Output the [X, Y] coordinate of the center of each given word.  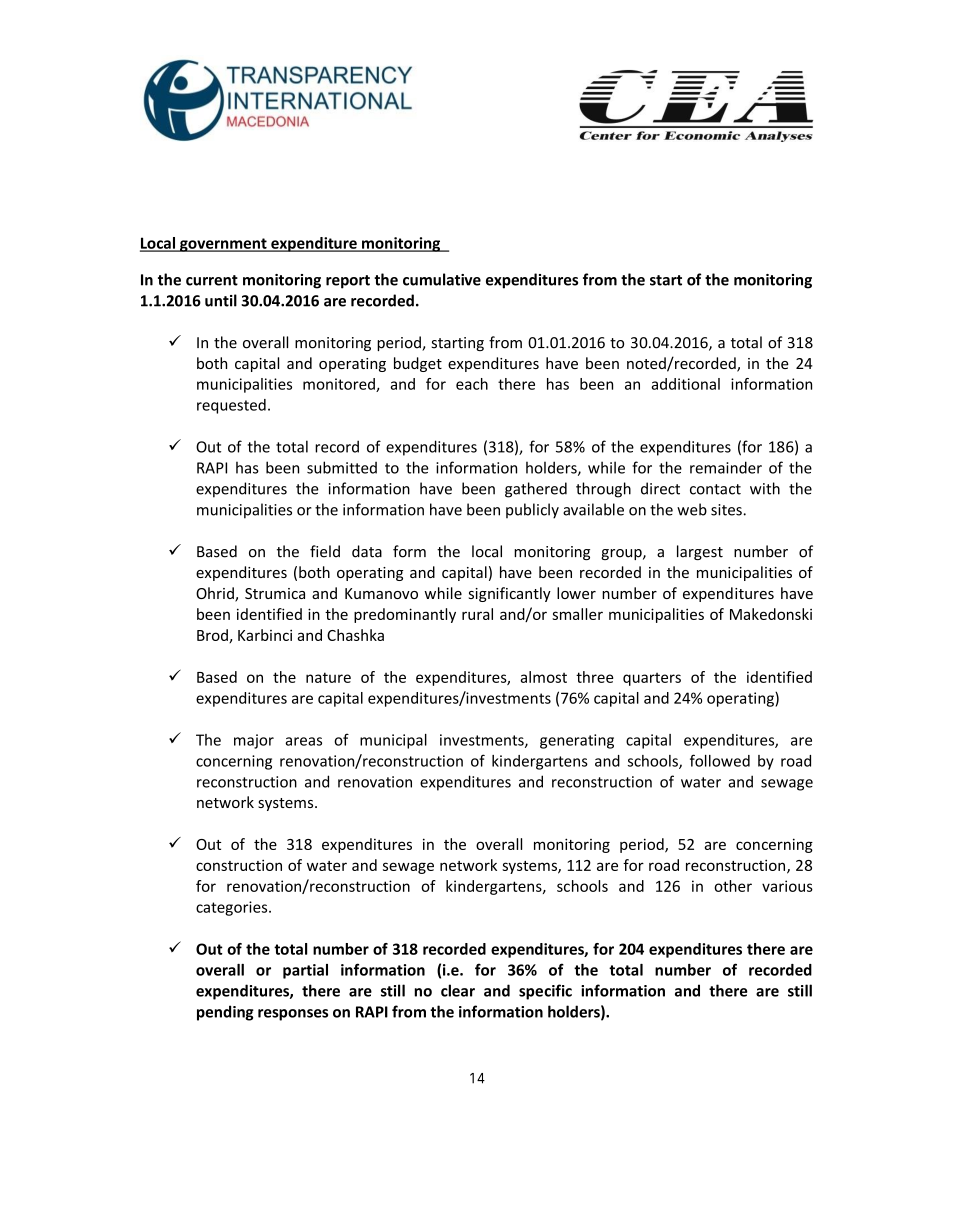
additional [685, 384]
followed [720, 760]
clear [458, 990]
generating [577, 741]
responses [293, 1015]
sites [727, 510]
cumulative [442, 279]
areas [303, 741]
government [223, 245]
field [325, 551]
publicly [532, 511]
